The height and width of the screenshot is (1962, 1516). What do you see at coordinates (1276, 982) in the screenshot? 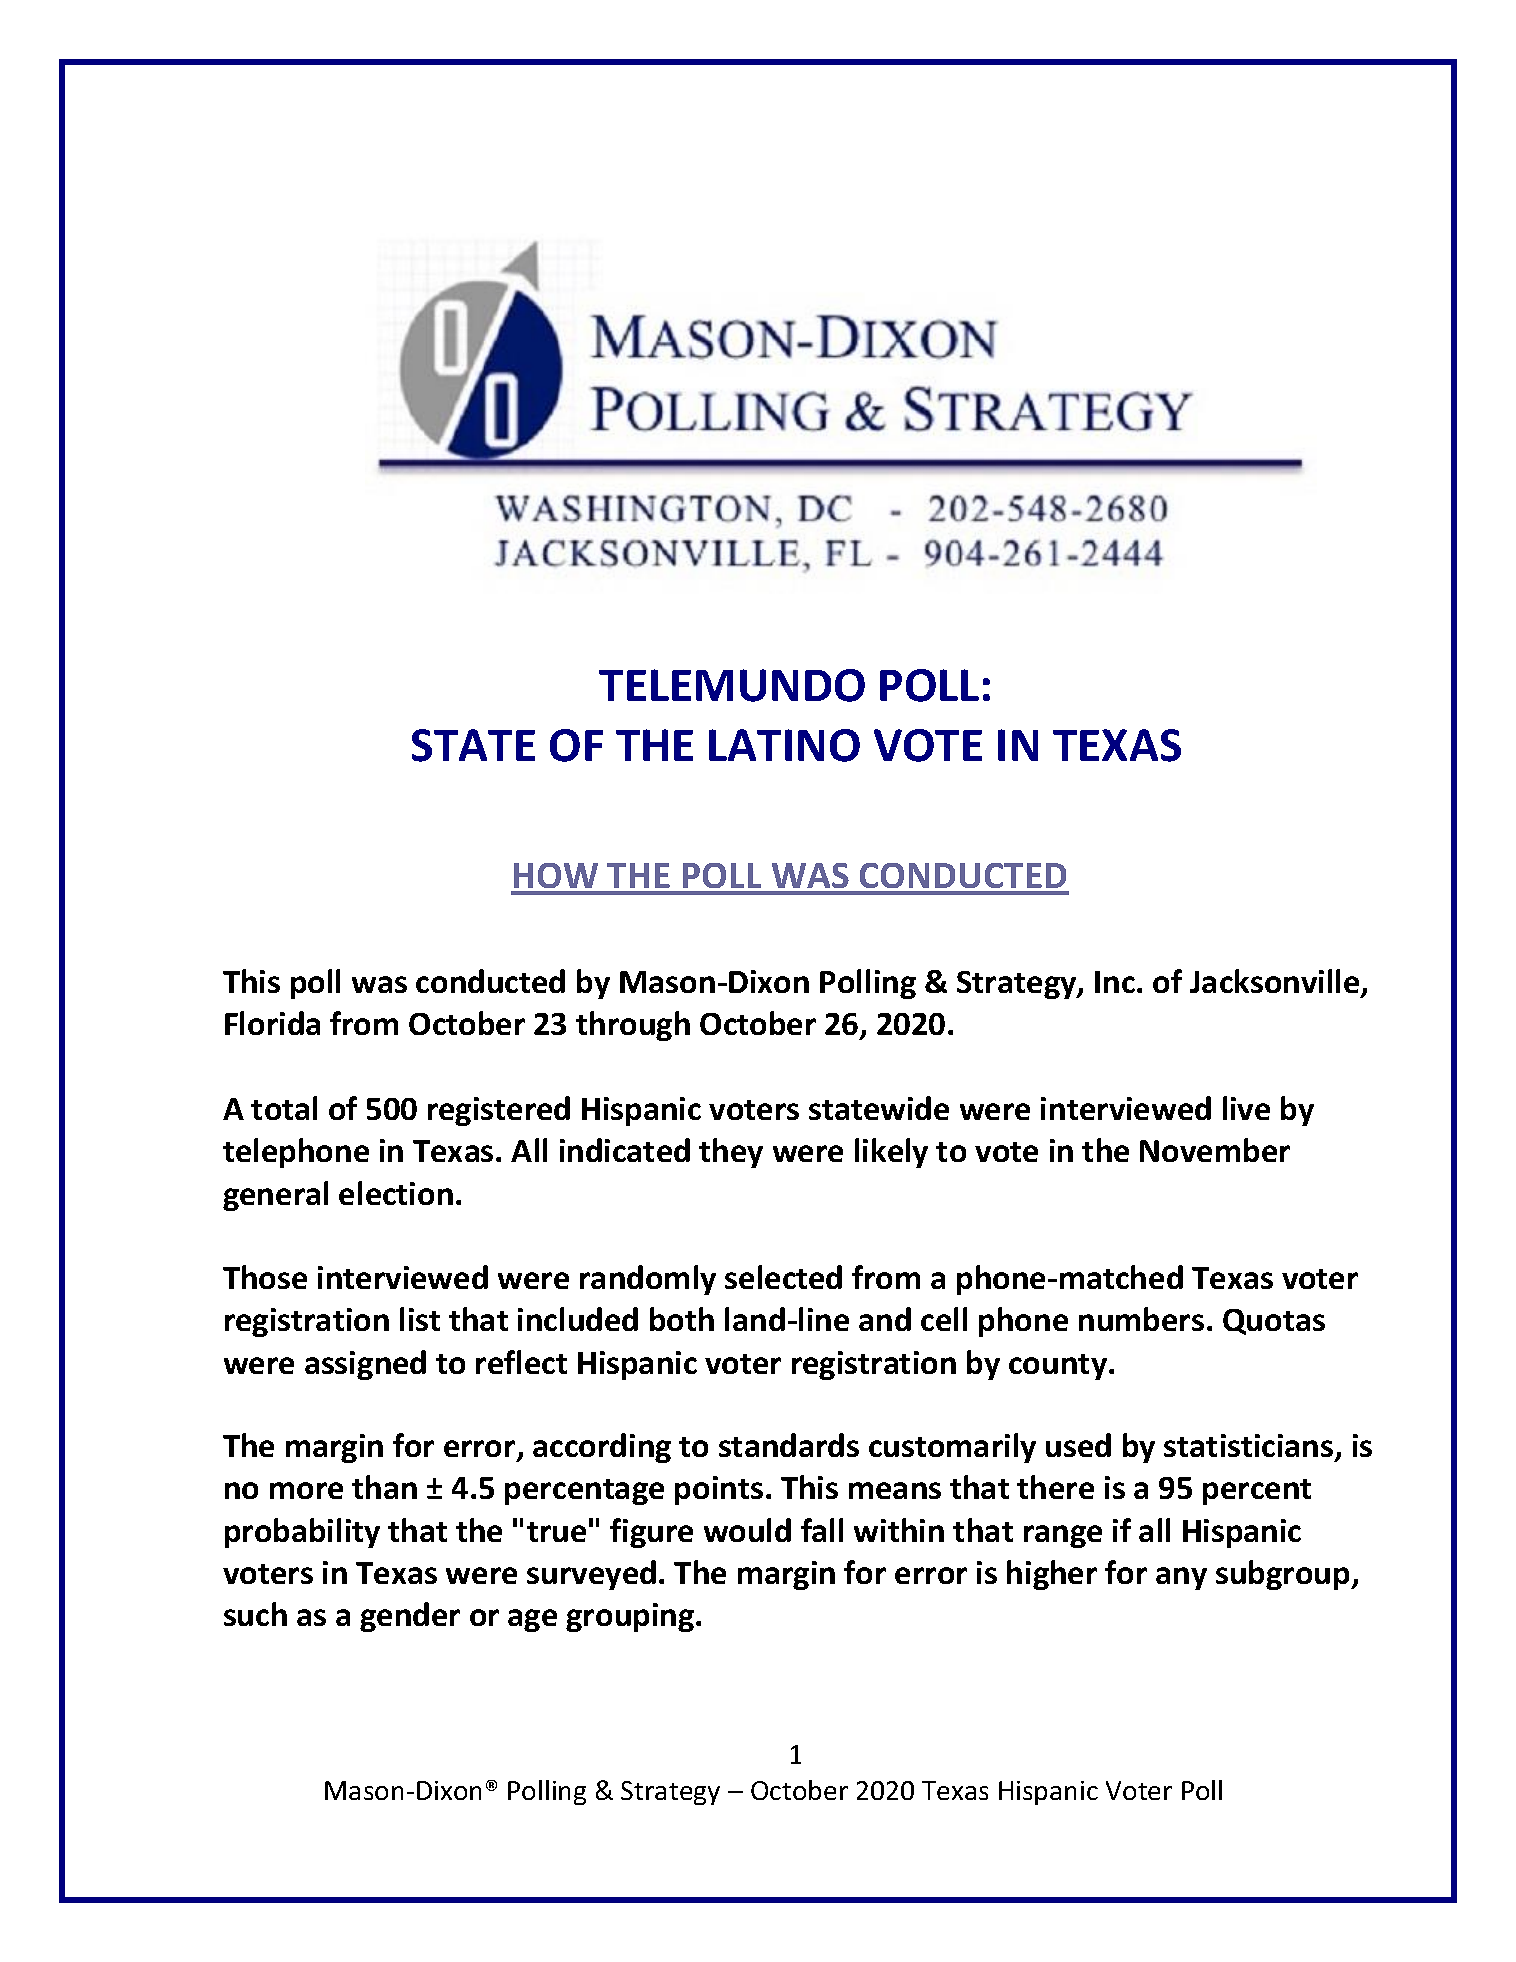
I see `Jacksonville` at bounding box center [1276, 982].
